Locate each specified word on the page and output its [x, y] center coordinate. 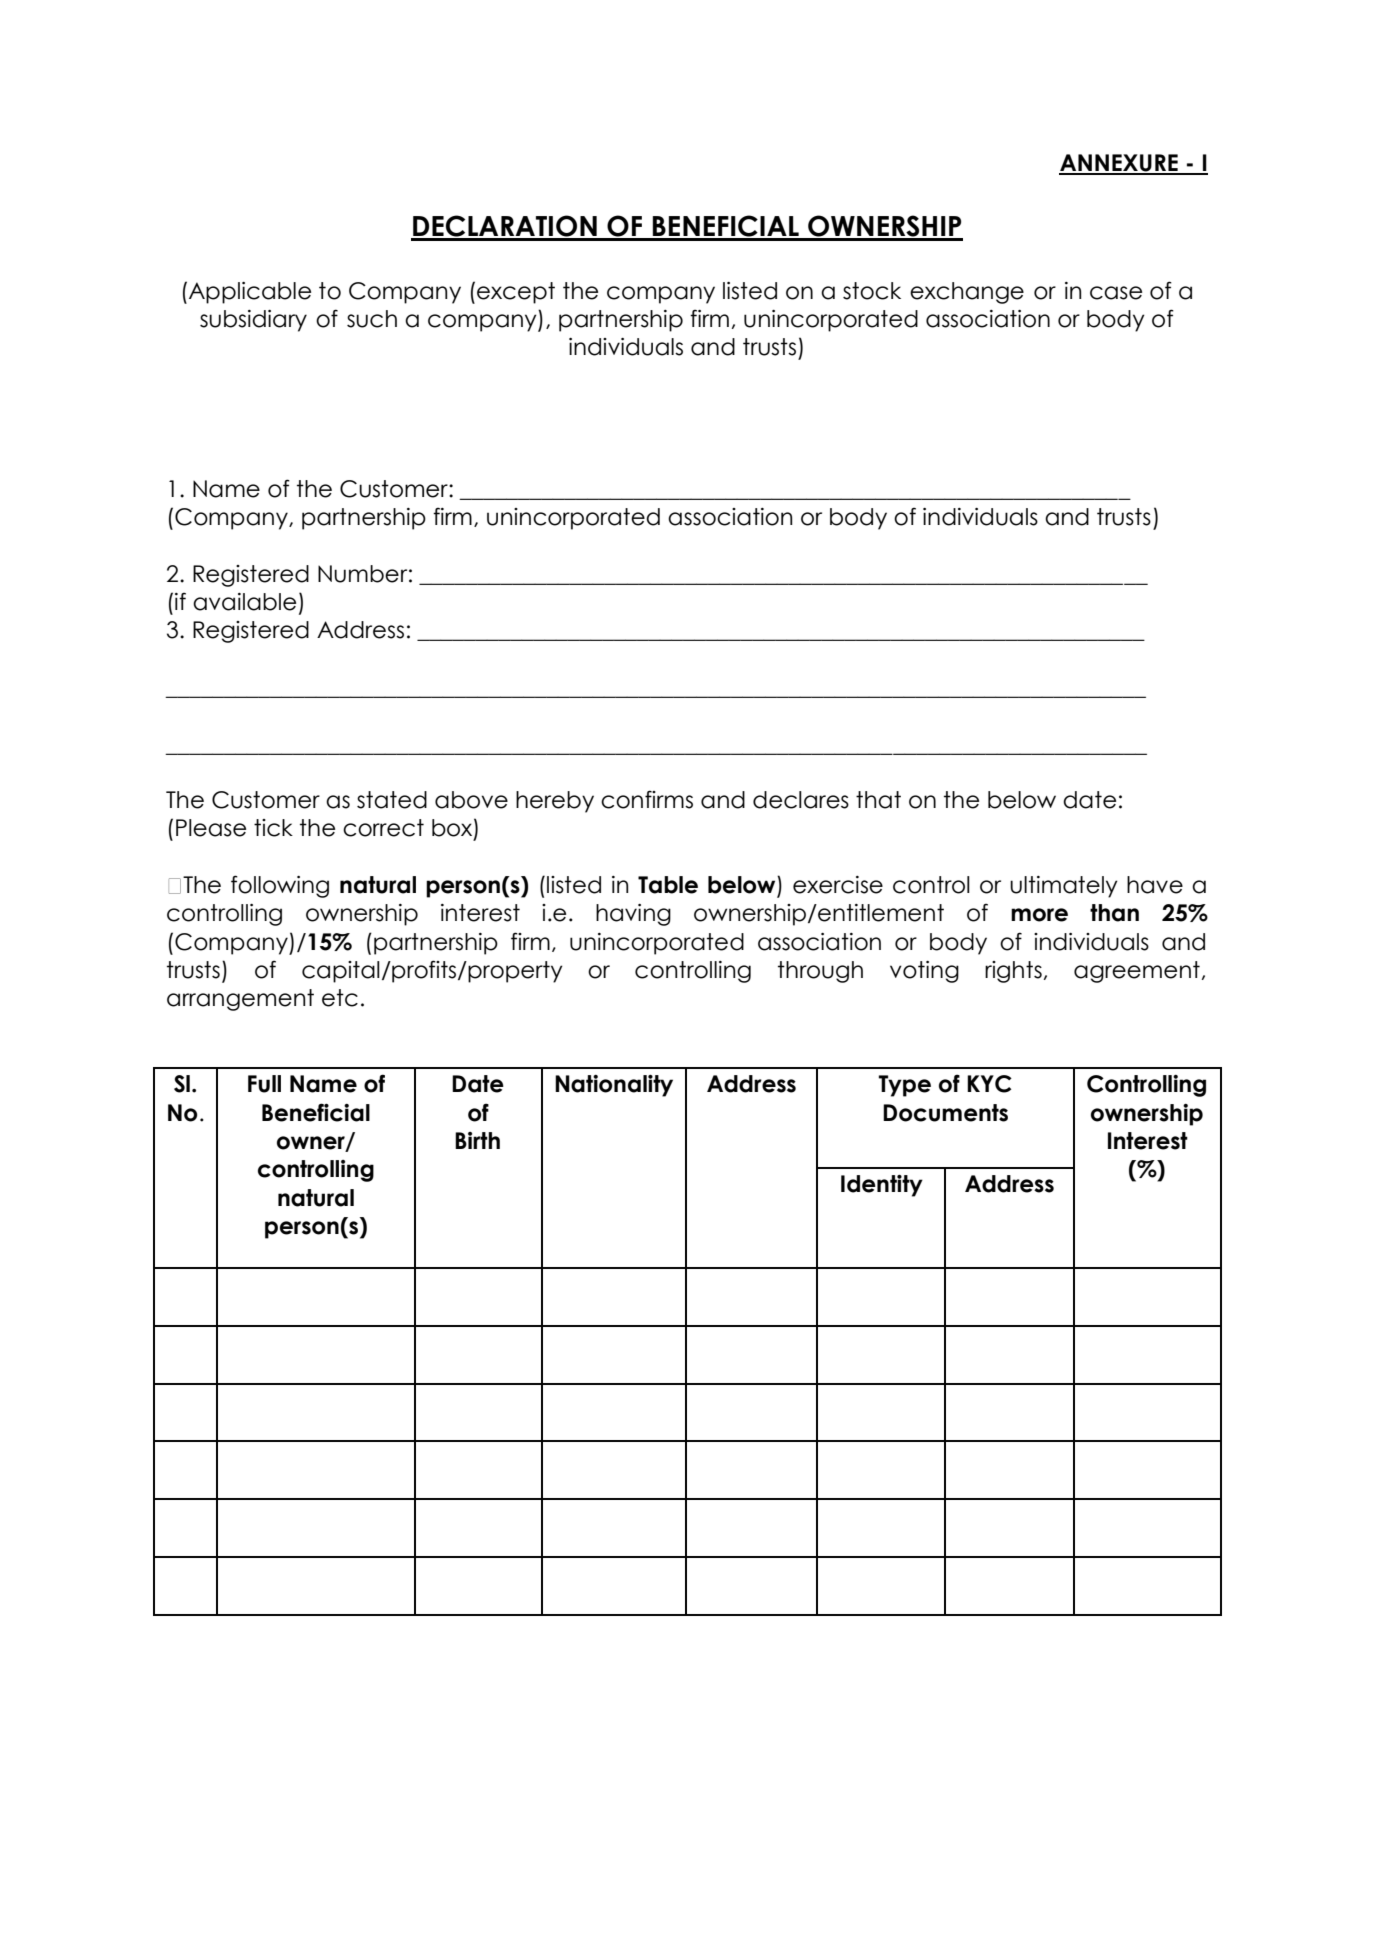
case [1116, 293]
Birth [477, 1140]
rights [1013, 972]
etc [340, 998]
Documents [945, 1113]
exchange [967, 293]
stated [392, 800]
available [244, 602]
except [516, 293]
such [372, 319]
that [878, 800]
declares [801, 800]
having [633, 915]
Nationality [614, 1086]
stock [872, 291]
